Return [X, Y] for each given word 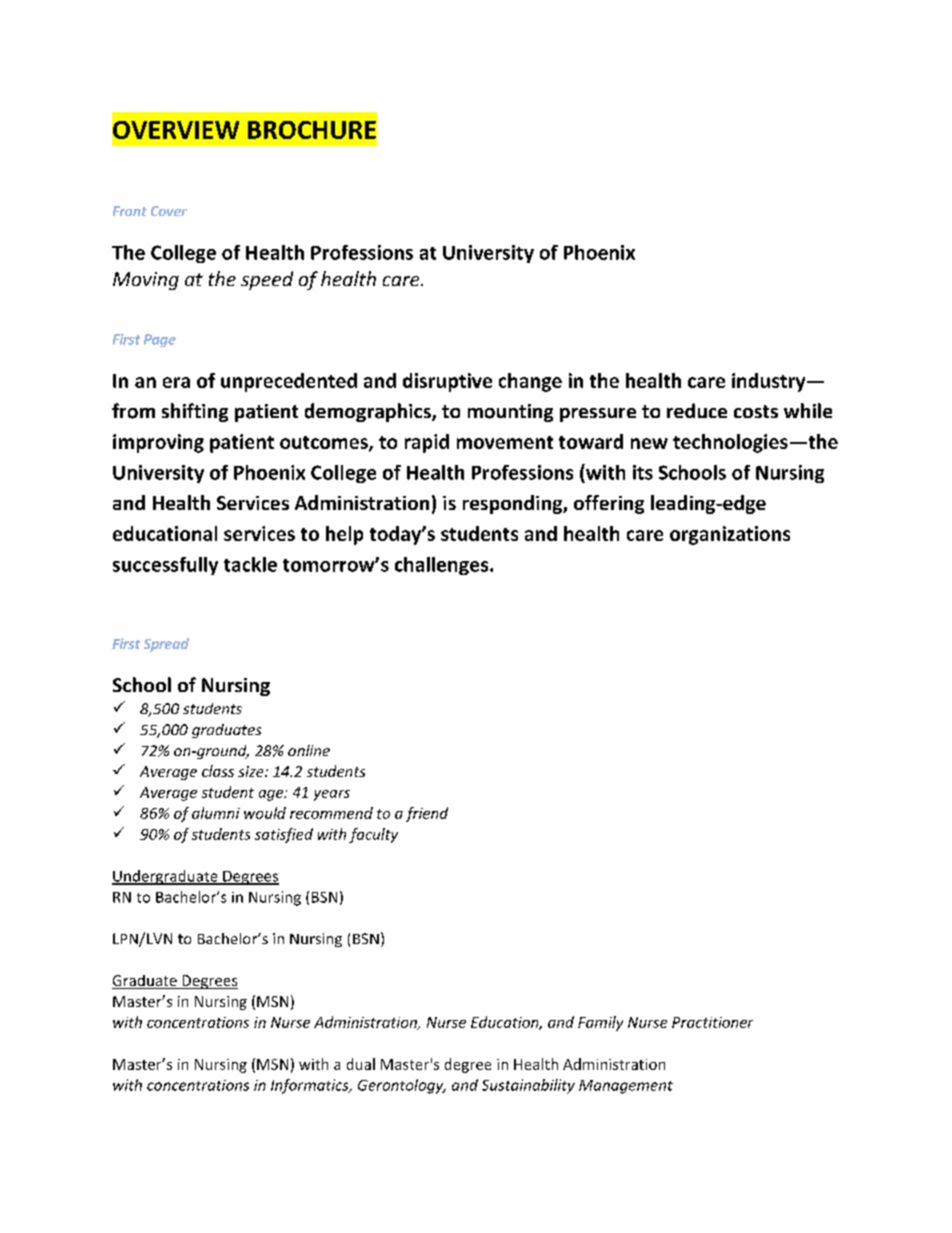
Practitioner [712, 1022]
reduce [697, 410]
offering [609, 504]
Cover [169, 211]
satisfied [284, 835]
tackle [250, 564]
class [218, 771]
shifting [195, 412]
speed [267, 280]
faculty [373, 835]
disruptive [447, 382]
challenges [443, 566]
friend [427, 814]
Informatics [311, 1086]
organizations [730, 535]
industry [770, 382]
